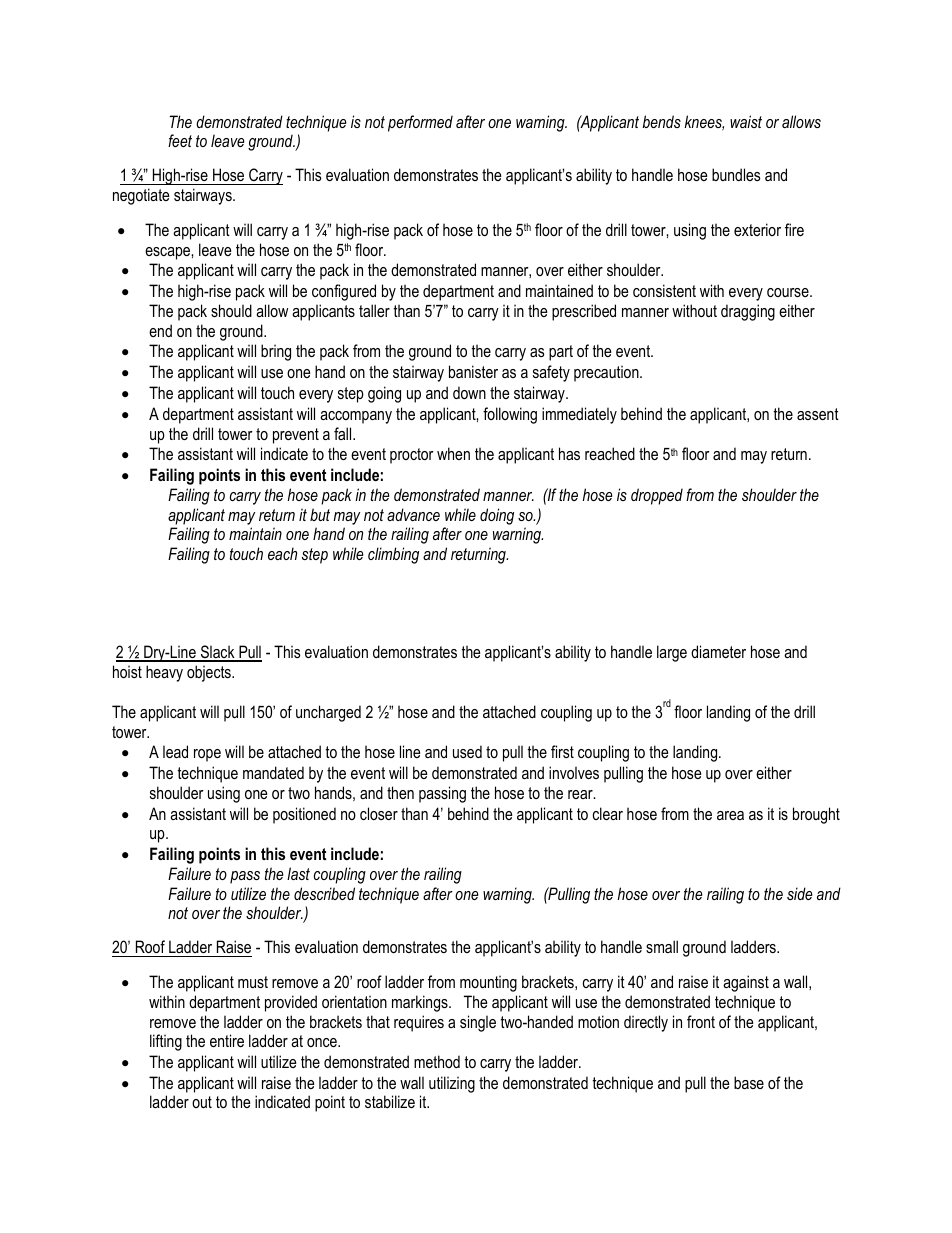  What do you see at coordinates (180, 140) in the image?
I see `feet` at bounding box center [180, 140].
